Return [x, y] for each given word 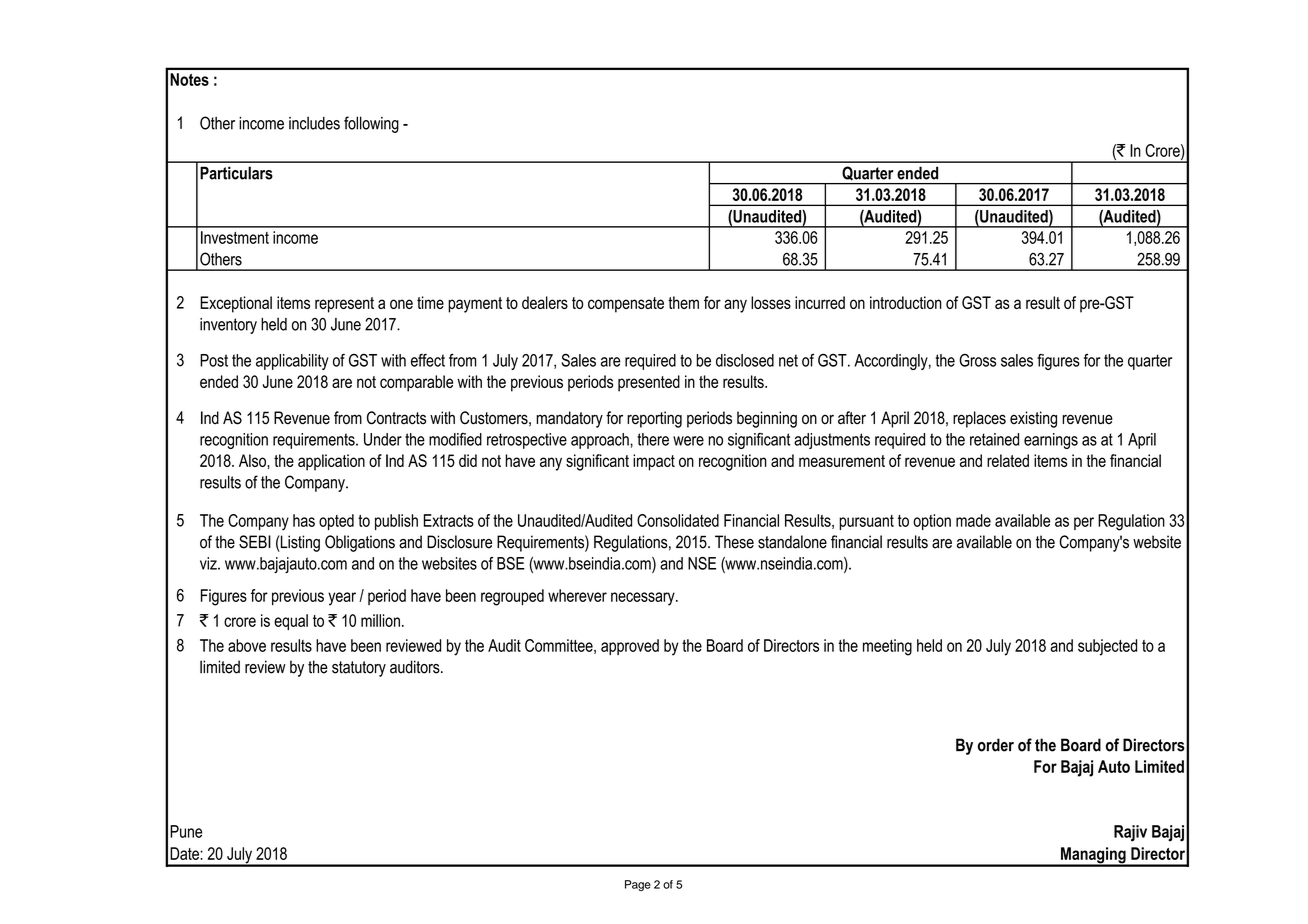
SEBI [255, 542]
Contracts [396, 418]
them [683, 302]
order [996, 745]
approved [630, 647]
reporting [654, 419]
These [734, 542]
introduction [906, 302]
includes [314, 123]
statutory [359, 669]
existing [1033, 419]
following [371, 124]
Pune [186, 831]
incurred [820, 302]
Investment [235, 237]
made [973, 520]
